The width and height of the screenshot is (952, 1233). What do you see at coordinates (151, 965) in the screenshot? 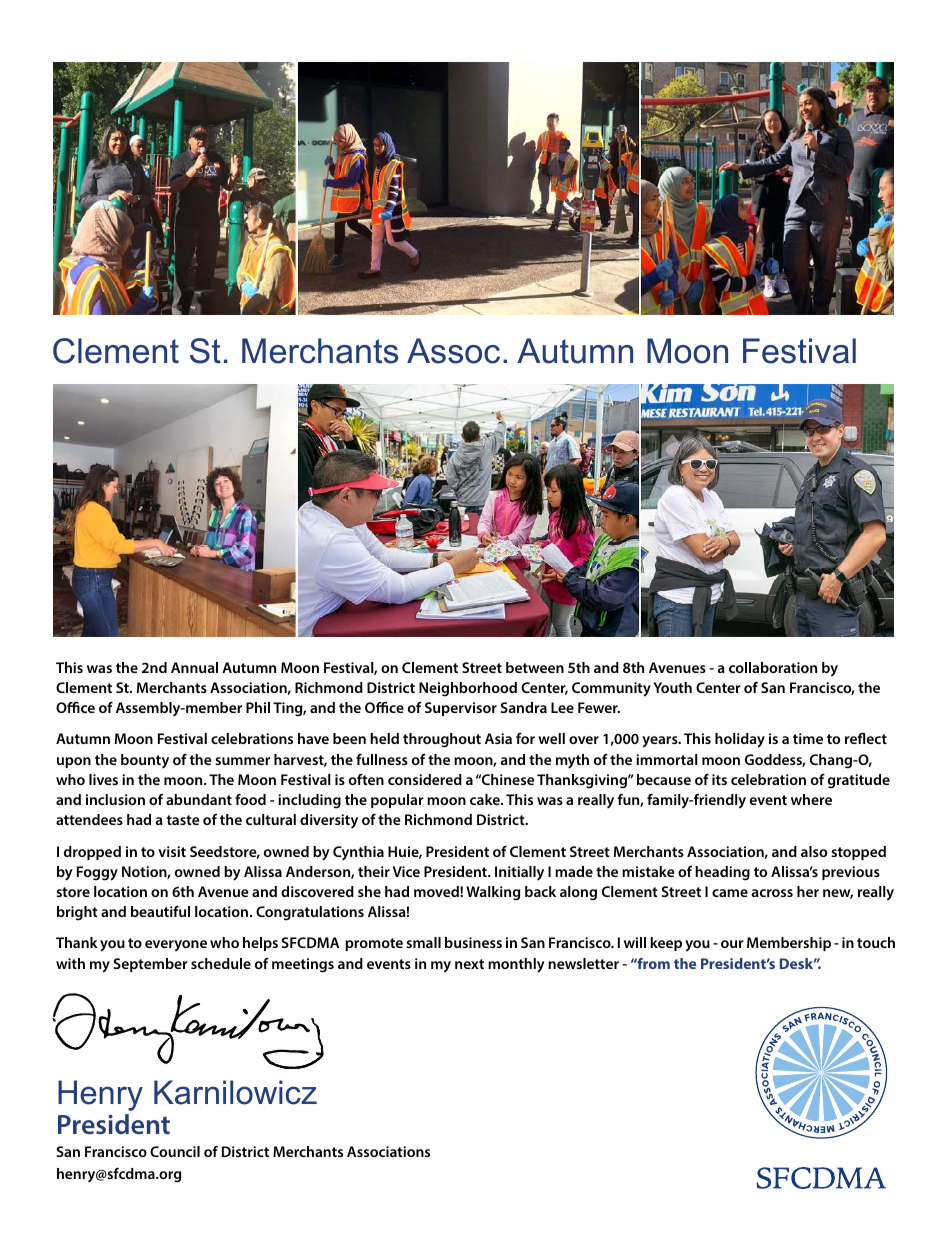
I see `September` at bounding box center [151, 965].
